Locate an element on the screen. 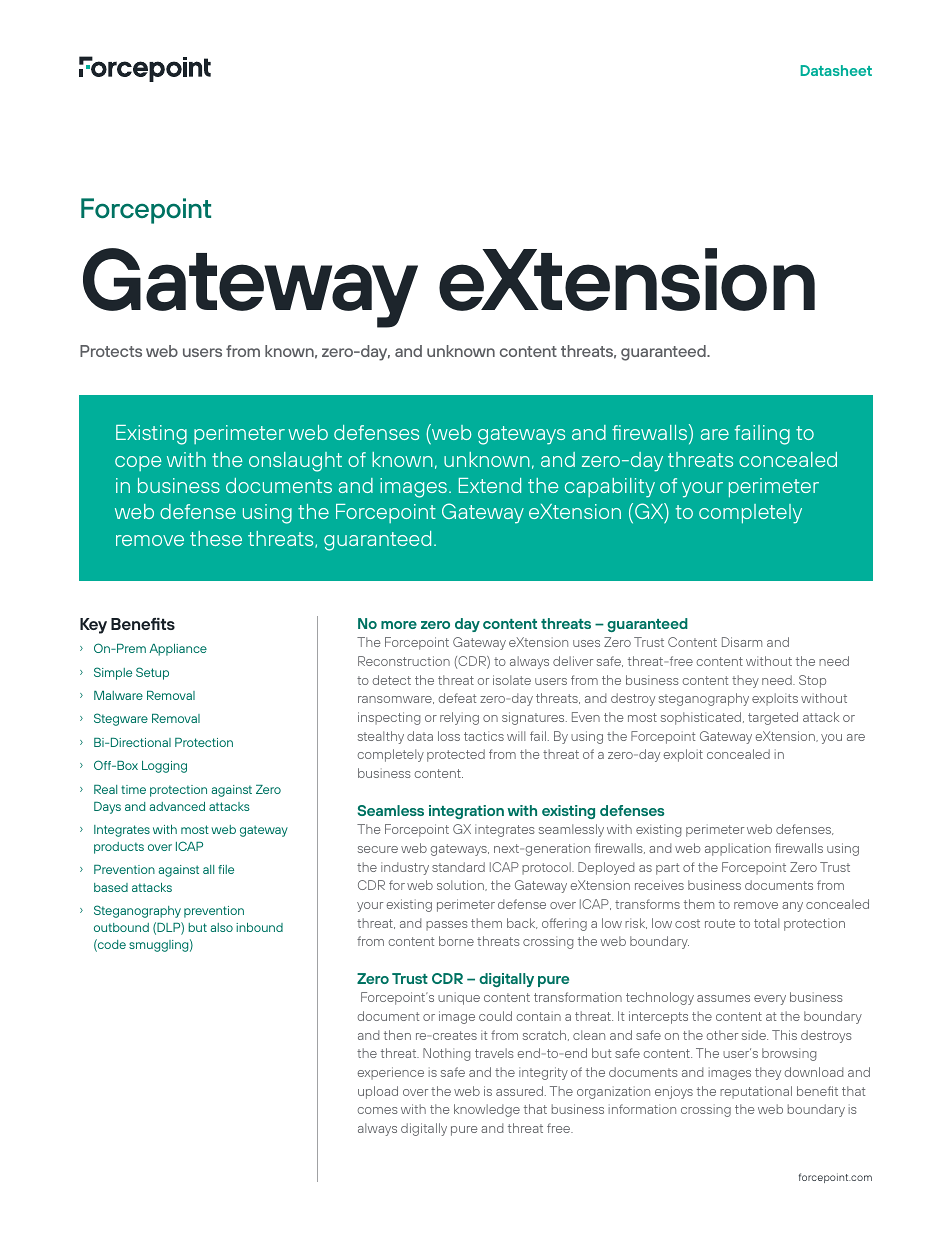 This screenshot has height=1233, width=952. Protects is located at coordinates (111, 351).
